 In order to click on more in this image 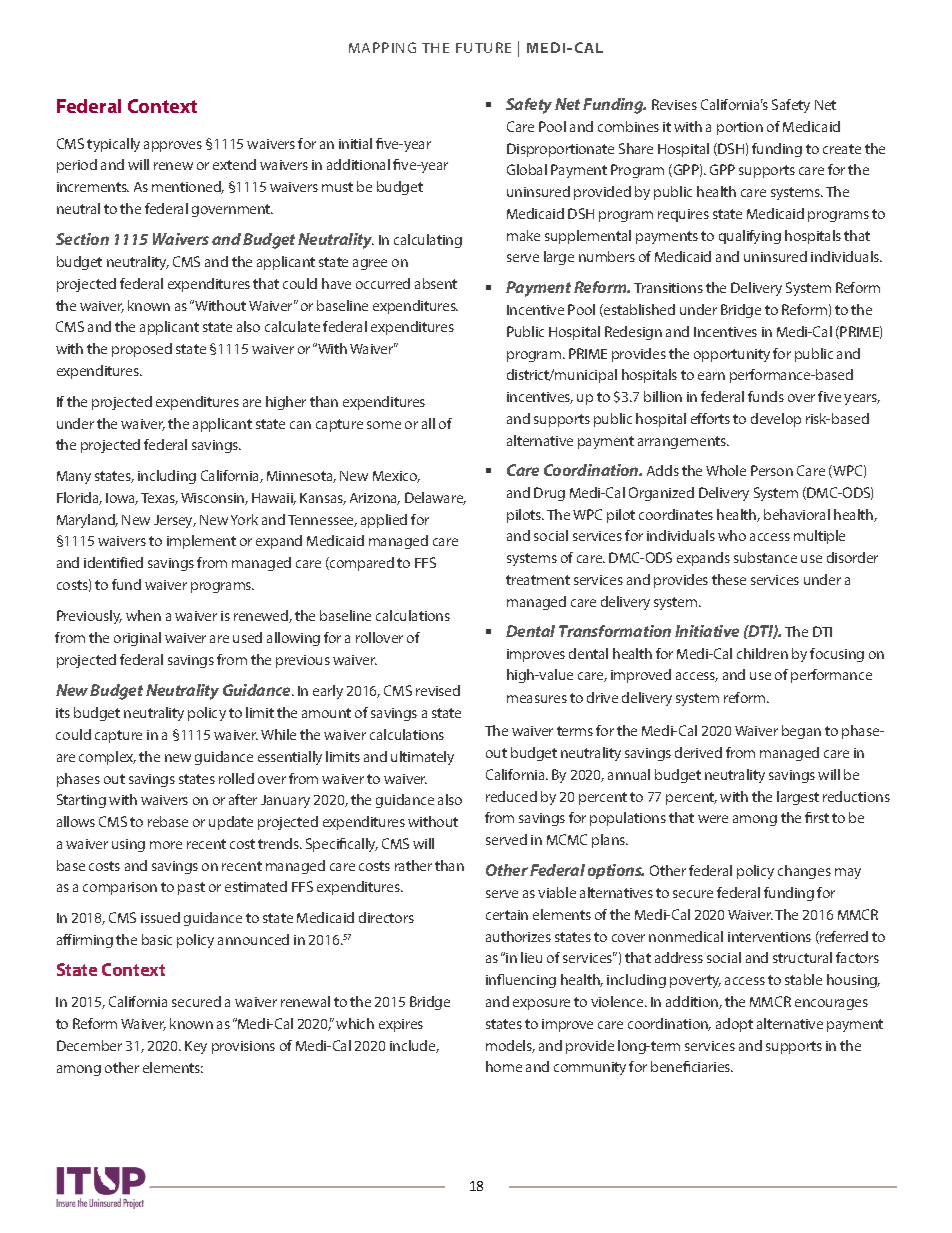, I will do `click(166, 845)`.
